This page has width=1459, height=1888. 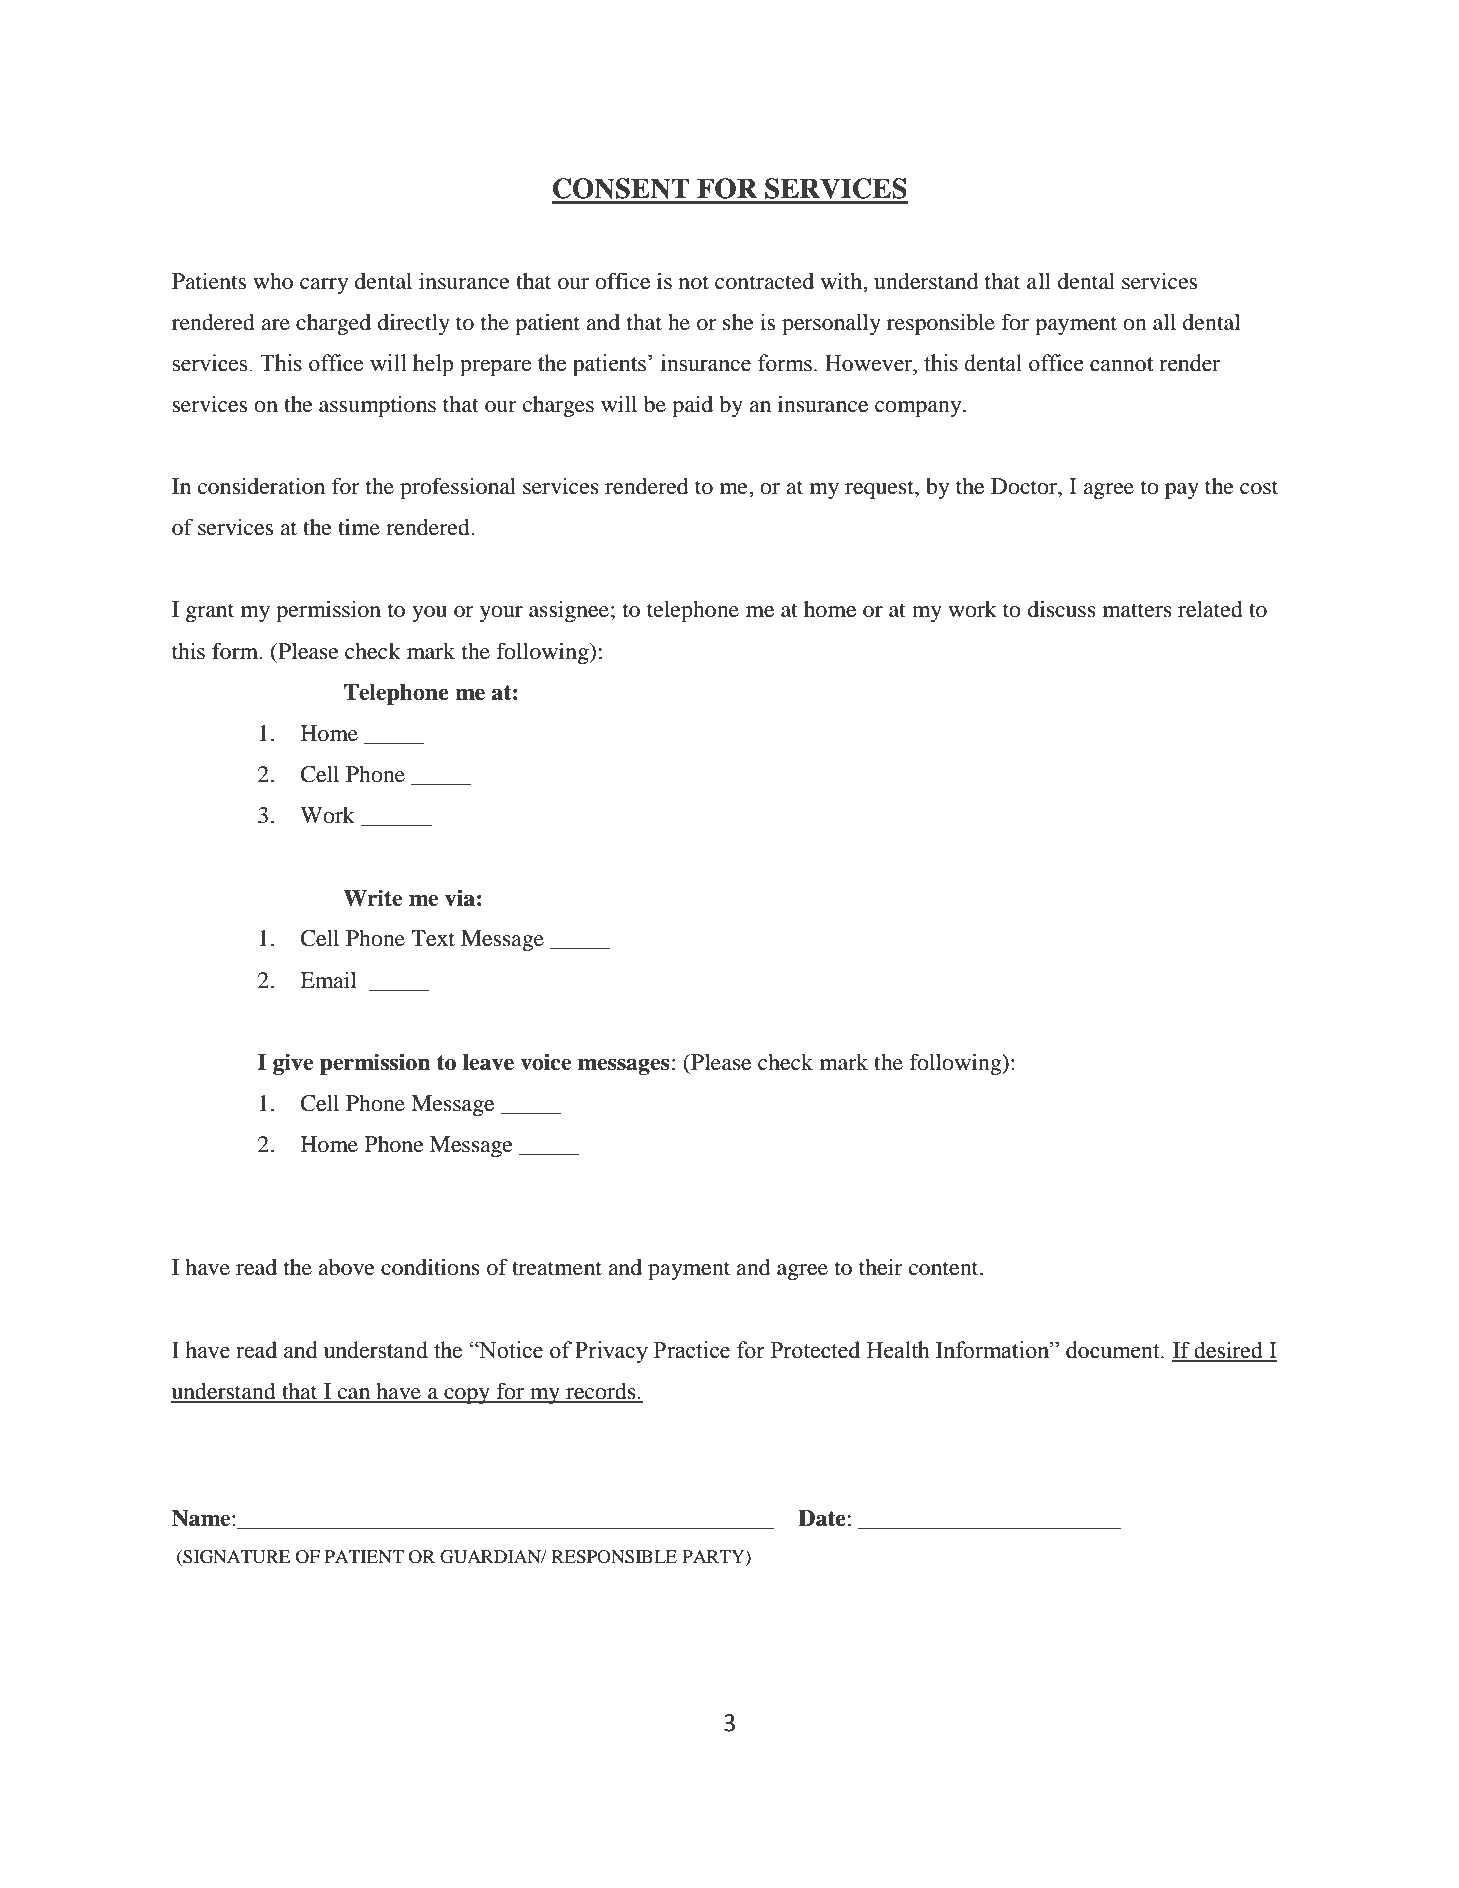 What do you see at coordinates (822, 1518) in the page?
I see `Date` at bounding box center [822, 1518].
